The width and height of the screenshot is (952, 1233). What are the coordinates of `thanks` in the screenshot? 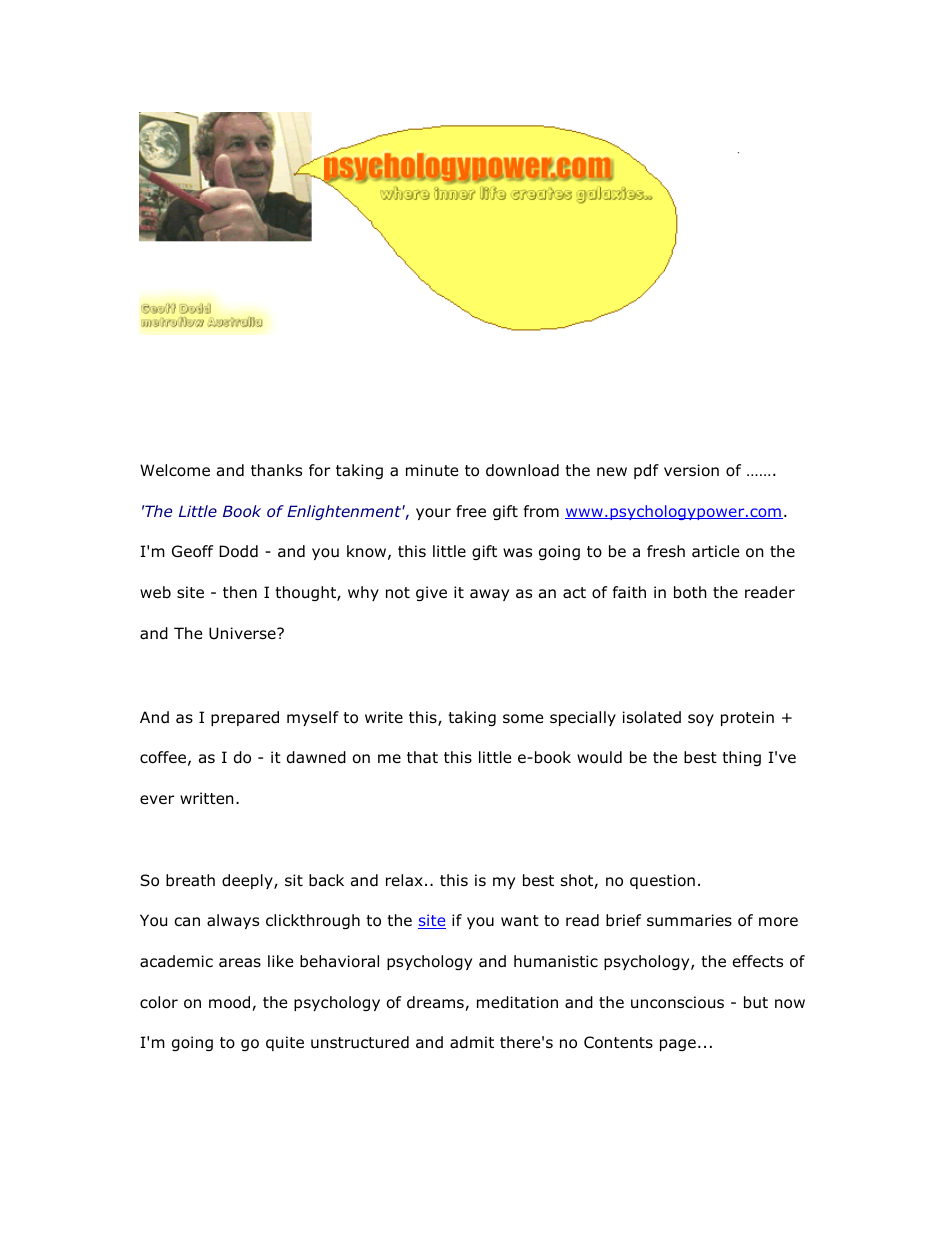 It's located at (276, 470).
